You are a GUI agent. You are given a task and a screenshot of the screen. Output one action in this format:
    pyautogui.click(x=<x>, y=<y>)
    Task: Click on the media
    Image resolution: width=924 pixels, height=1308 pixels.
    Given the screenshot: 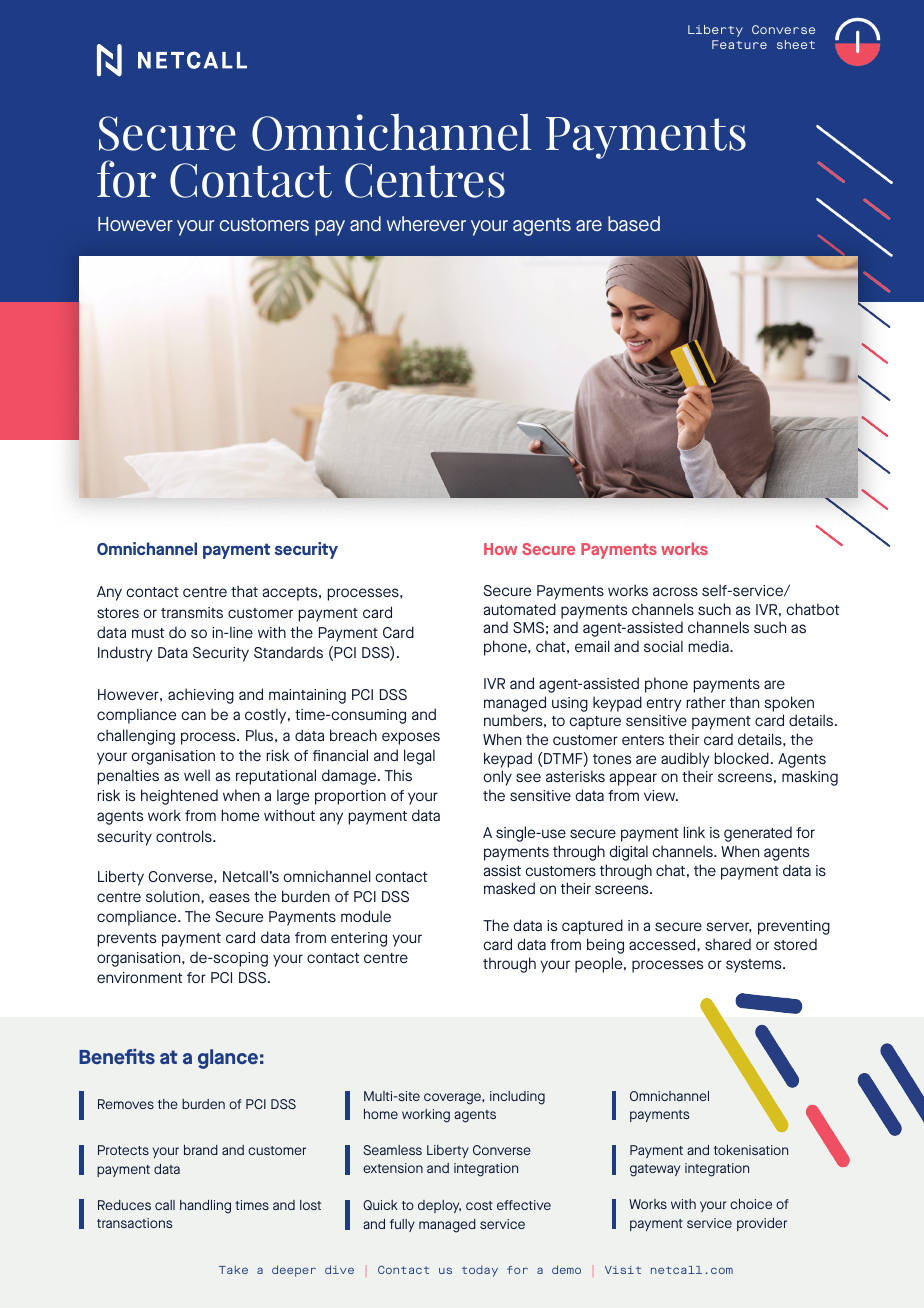 What is the action you would take?
    pyautogui.click(x=709, y=646)
